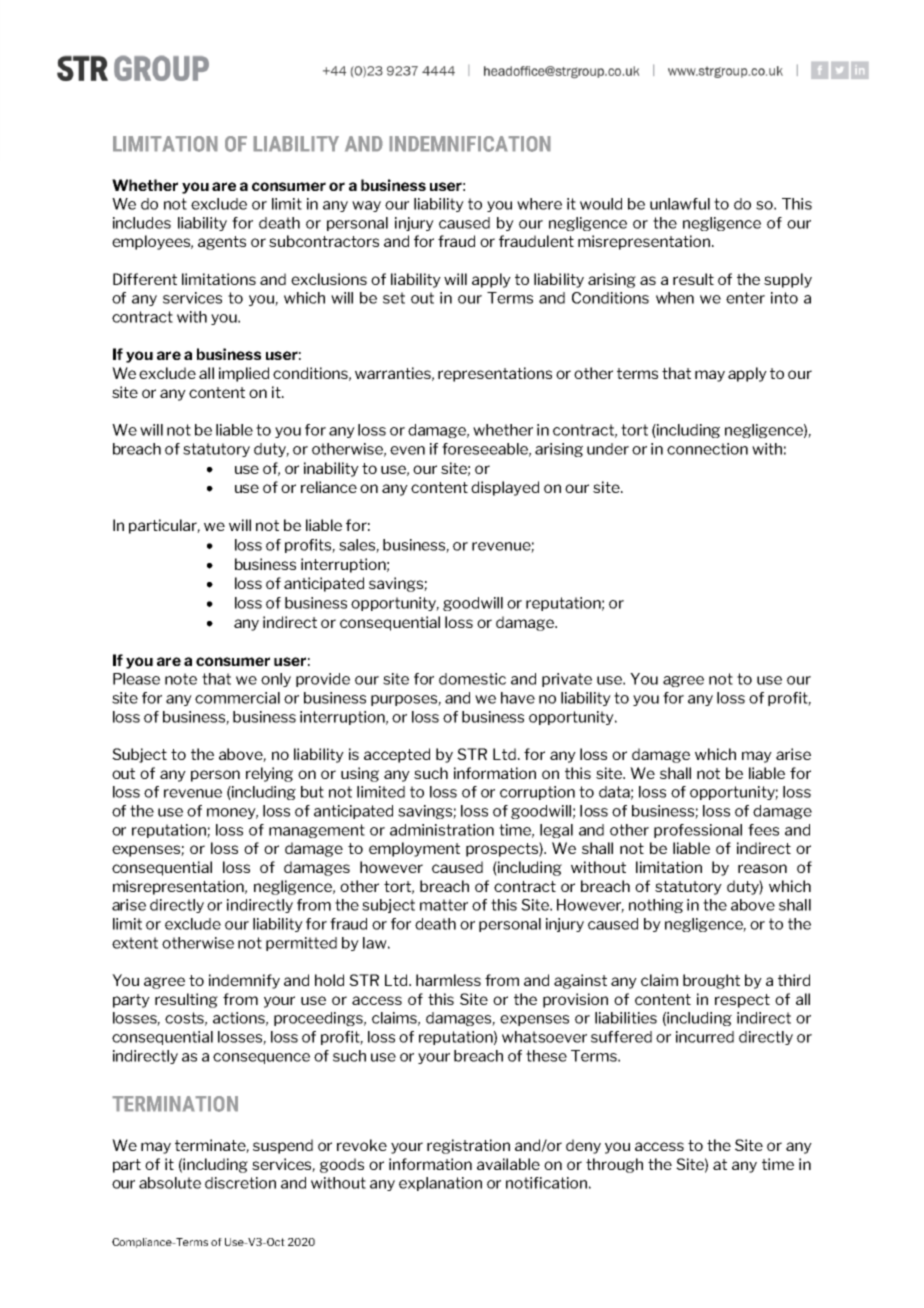 Image resolution: width=924 pixels, height=1308 pixels. What do you see at coordinates (707, 449) in the document?
I see `connection` at bounding box center [707, 449].
